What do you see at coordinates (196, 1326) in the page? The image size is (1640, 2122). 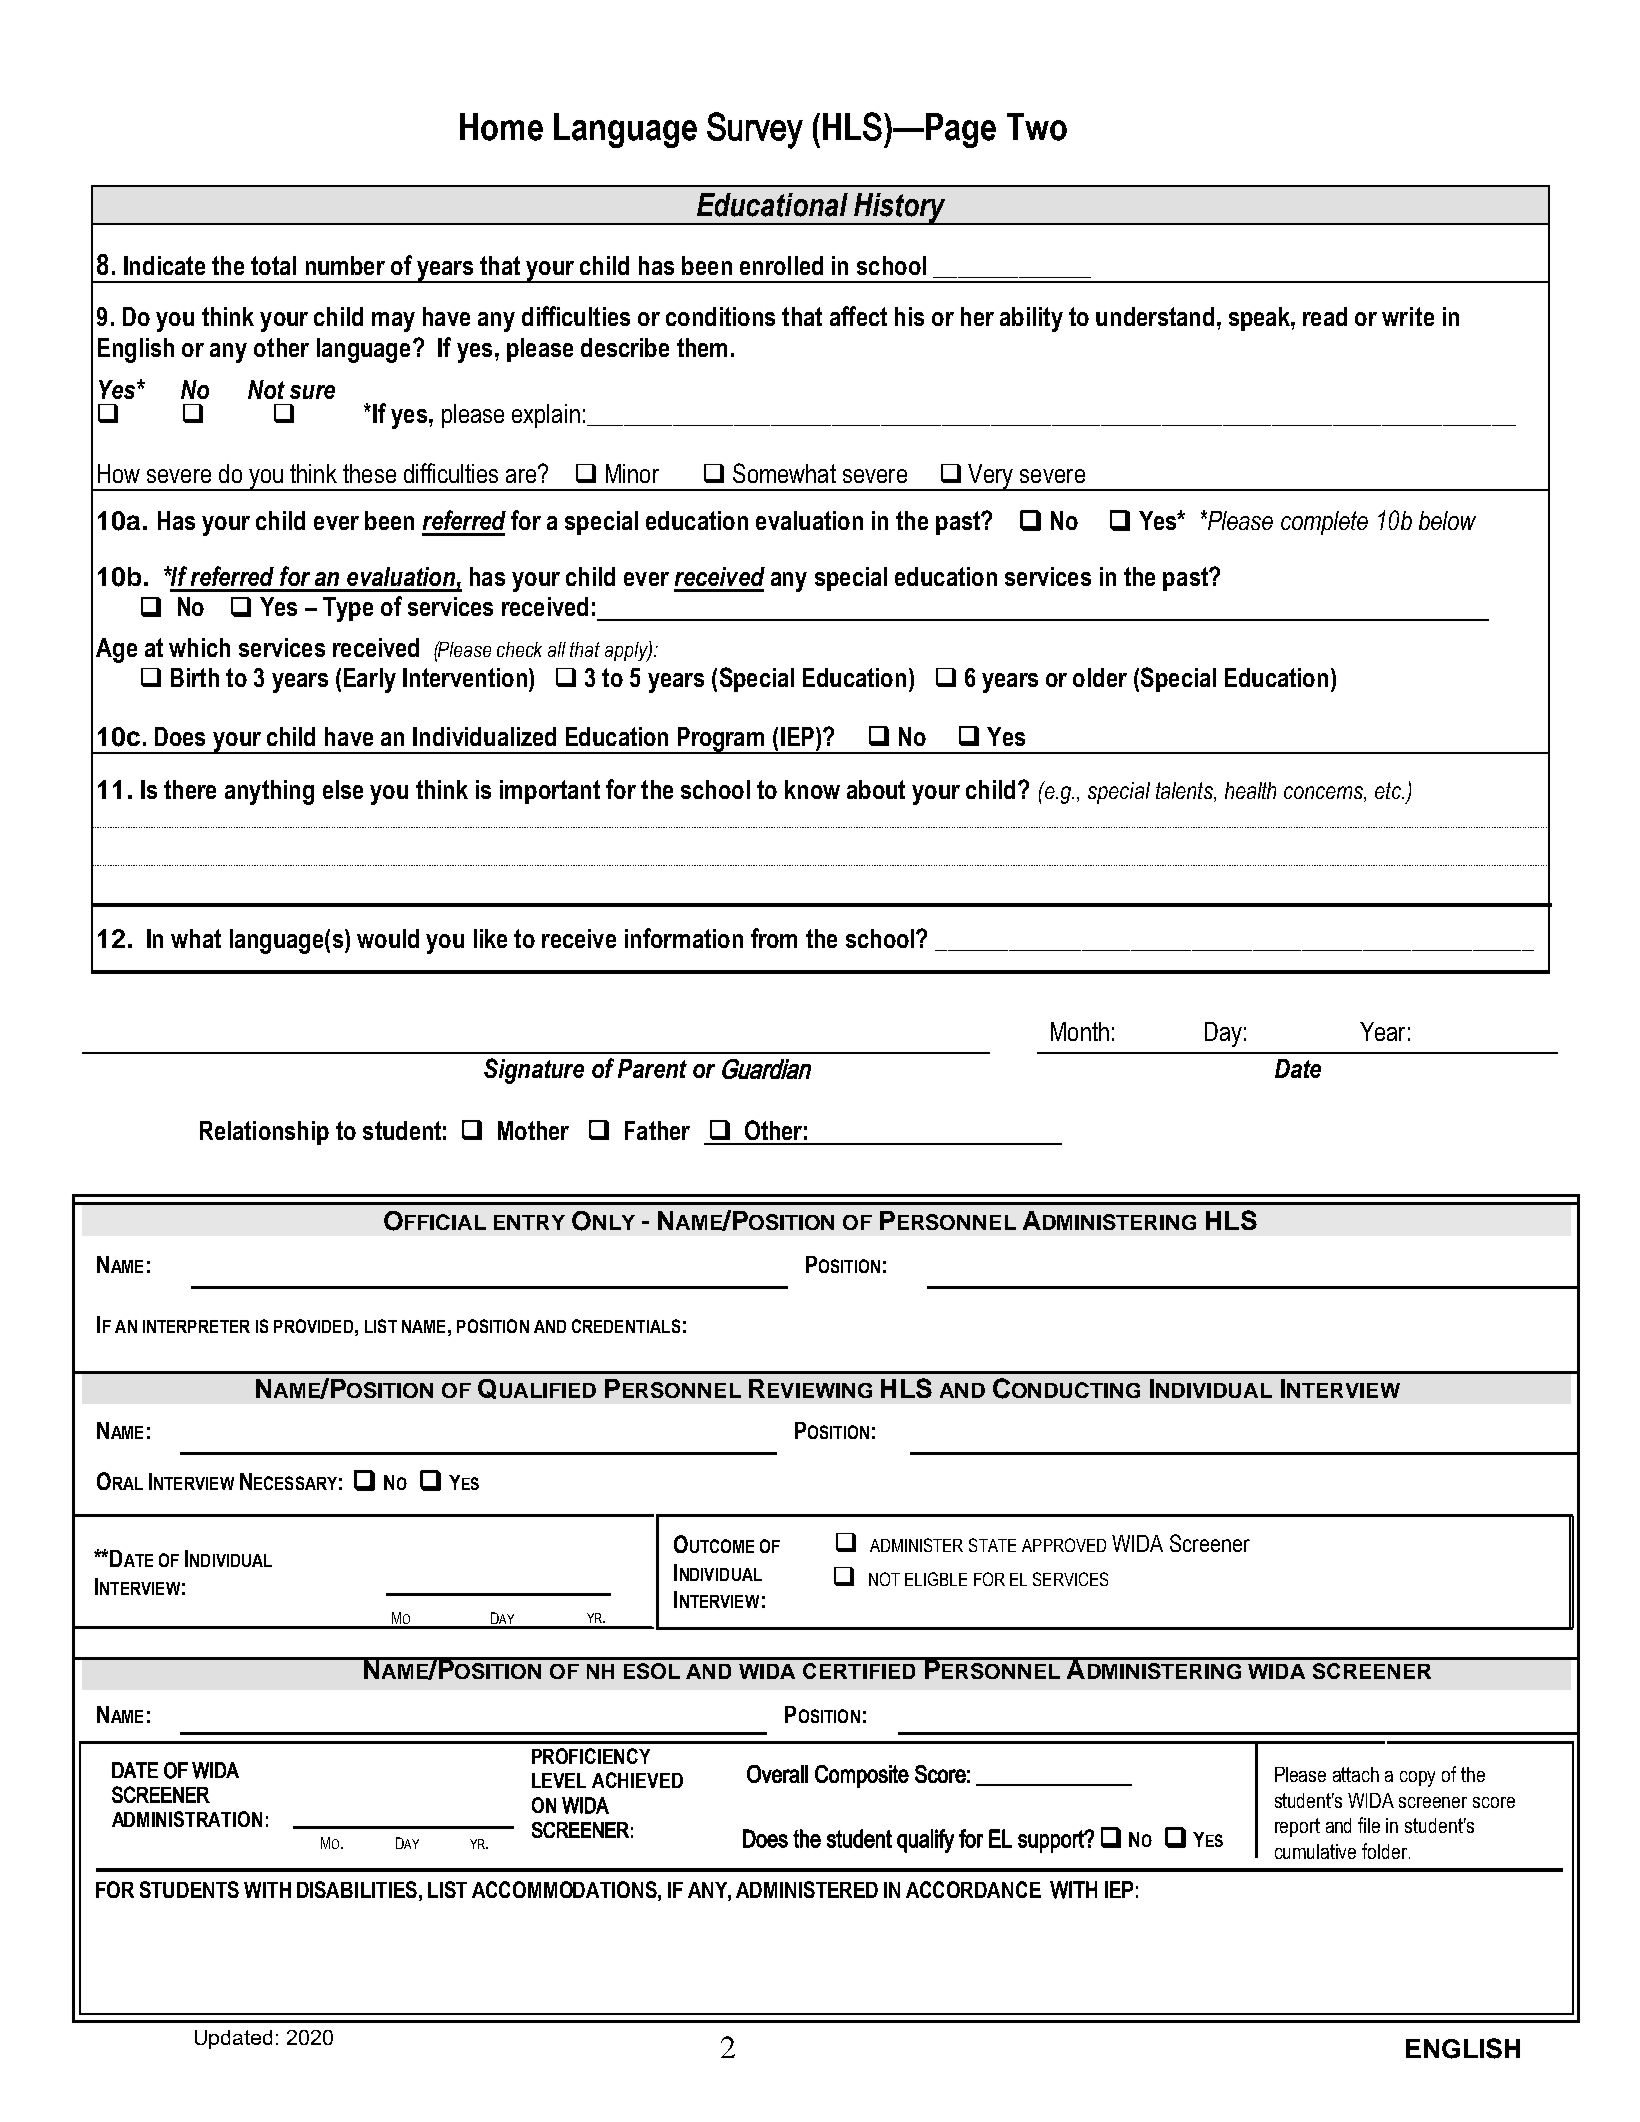 I see `INTERPRETER` at bounding box center [196, 1326].
